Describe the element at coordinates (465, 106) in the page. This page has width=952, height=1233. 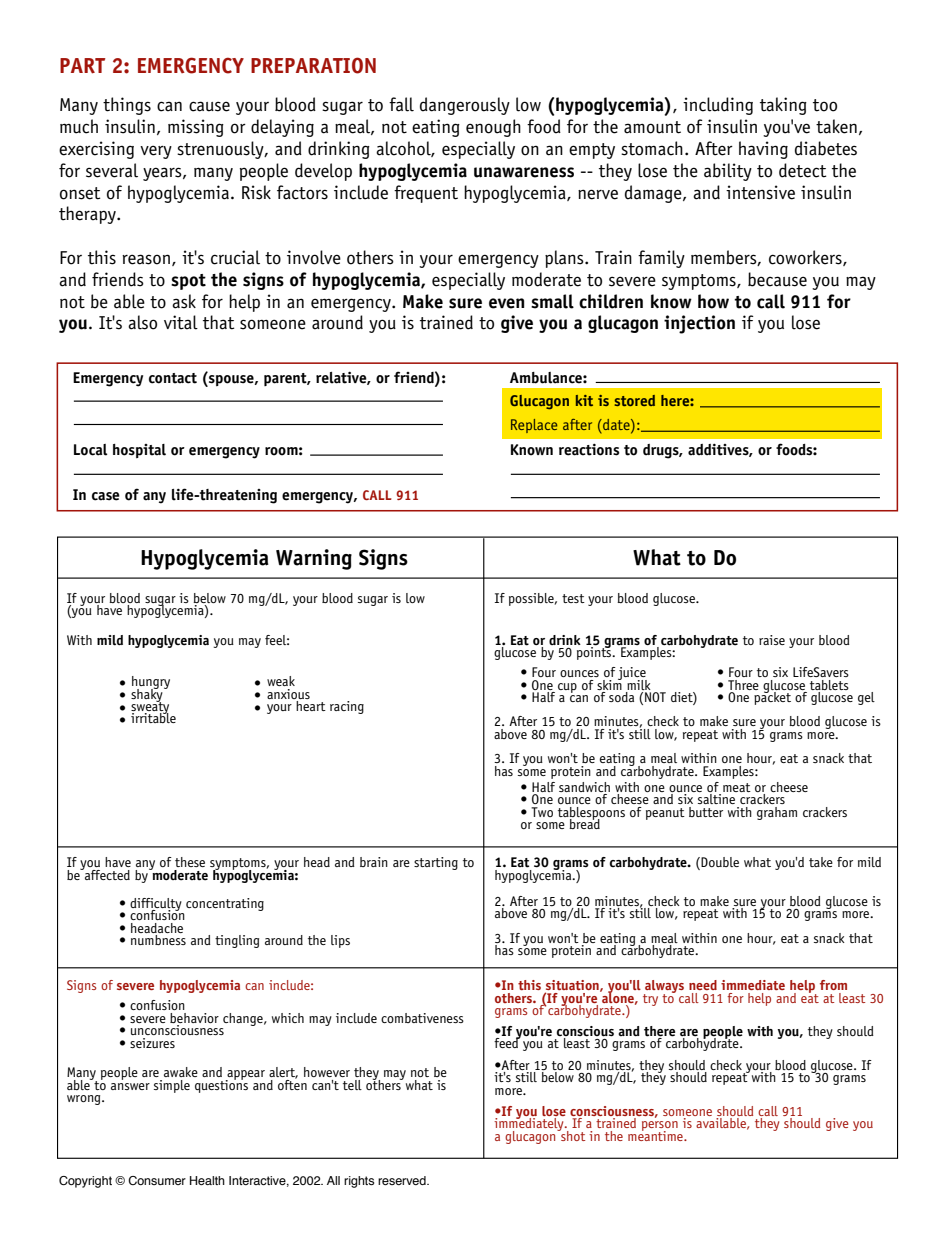
I see `dangerously` at that location.
